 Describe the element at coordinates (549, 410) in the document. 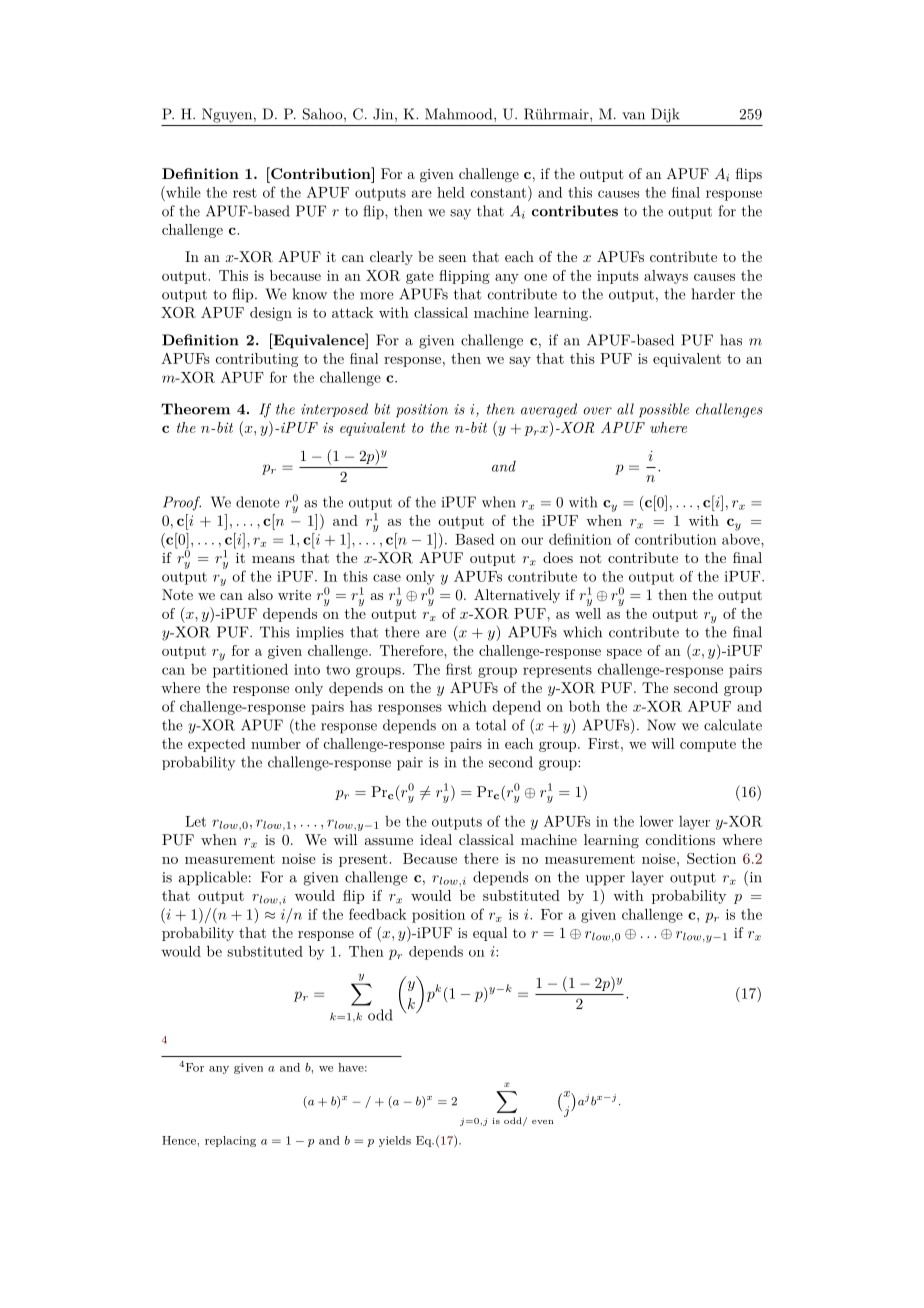

I see `averaged` at that location.
